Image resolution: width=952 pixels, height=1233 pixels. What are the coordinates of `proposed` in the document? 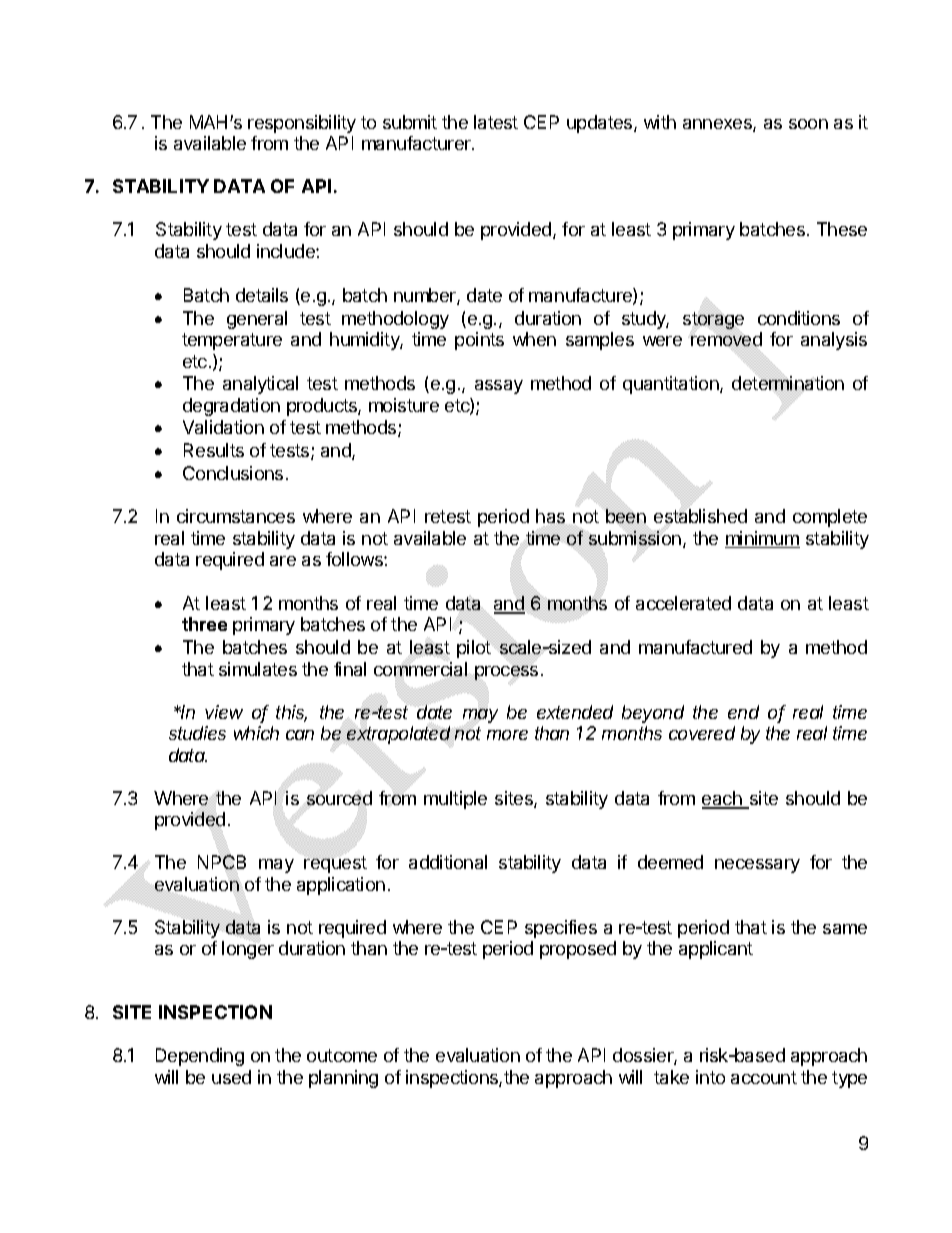 It's located at (578, 950).
